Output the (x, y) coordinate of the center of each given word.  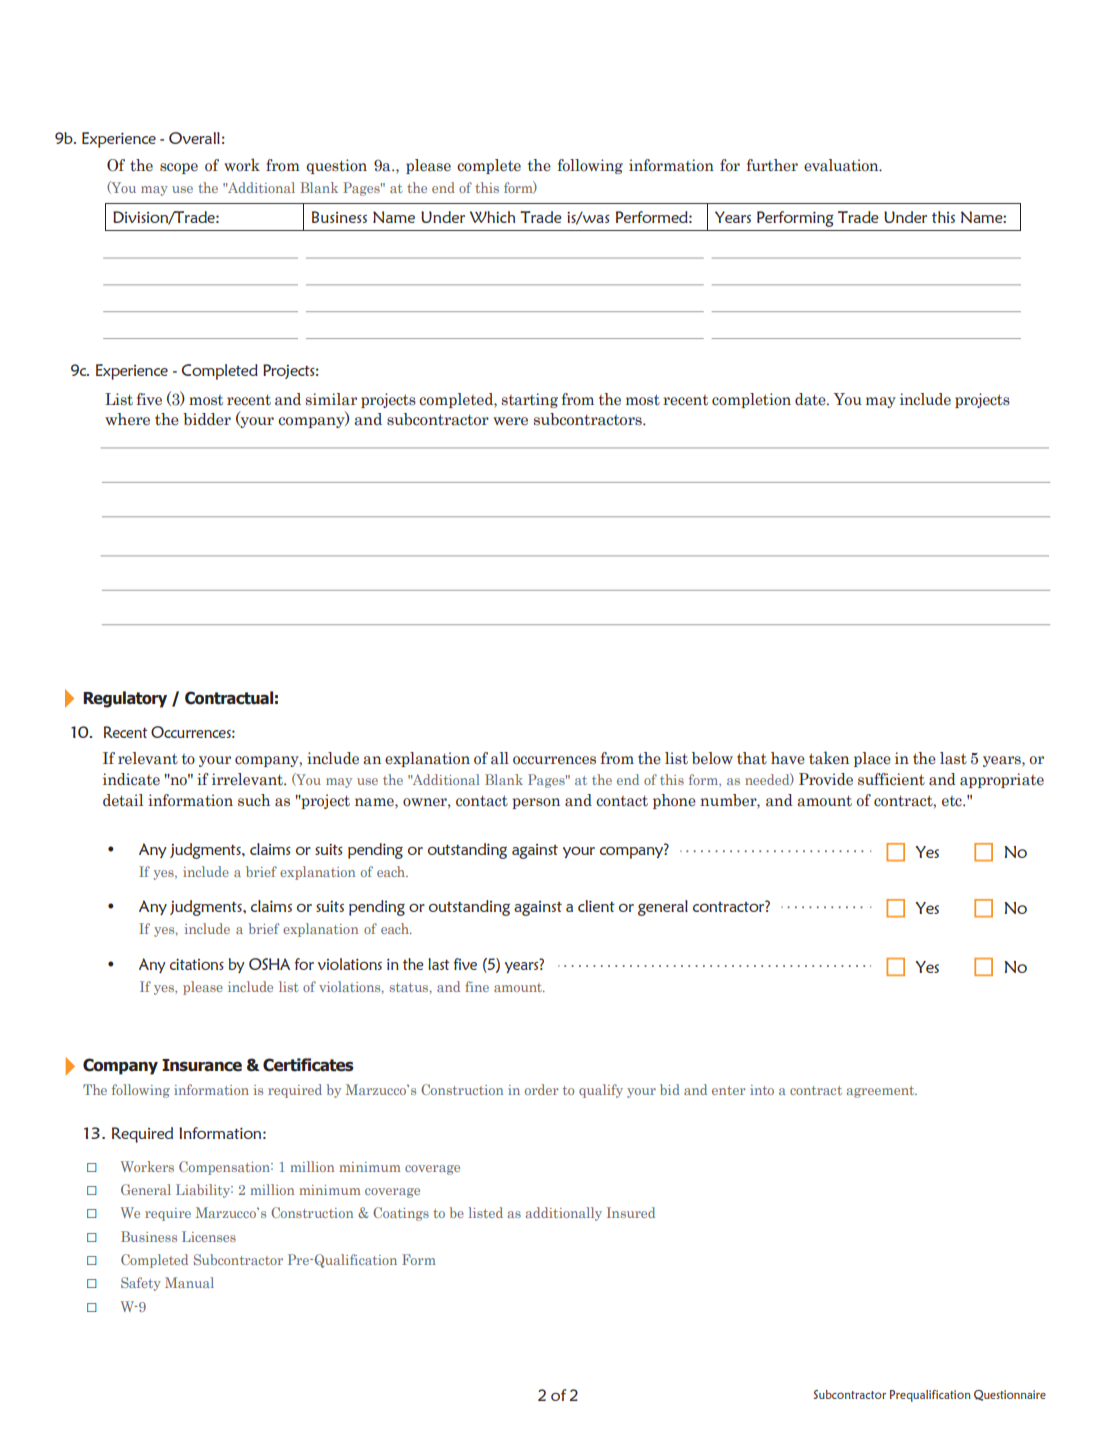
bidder (207, 419)
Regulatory (125, 699)
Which (492, 217)
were (510, 421)
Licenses (209, 1236)
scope (179, 168)
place (872, 759)
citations (197, 964)
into (762, 1090)
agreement (881, 1092)
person (536, 803)
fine (477, 986)
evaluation (842, 165)
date (811, 399)
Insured (631, 1212)
